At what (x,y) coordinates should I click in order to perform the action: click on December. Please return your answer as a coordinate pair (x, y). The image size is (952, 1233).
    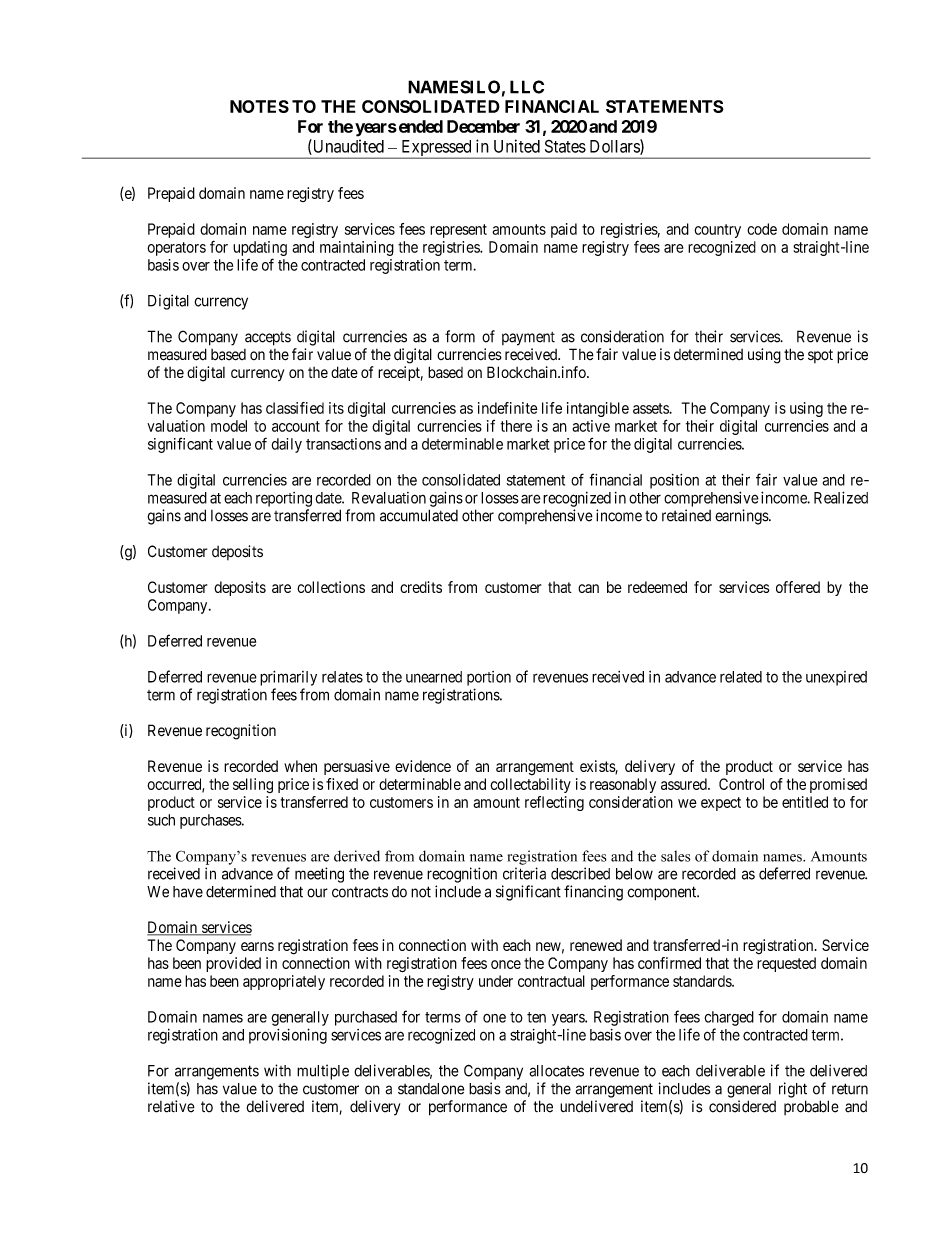
    Looking at the image, I should click on (483, 126).
